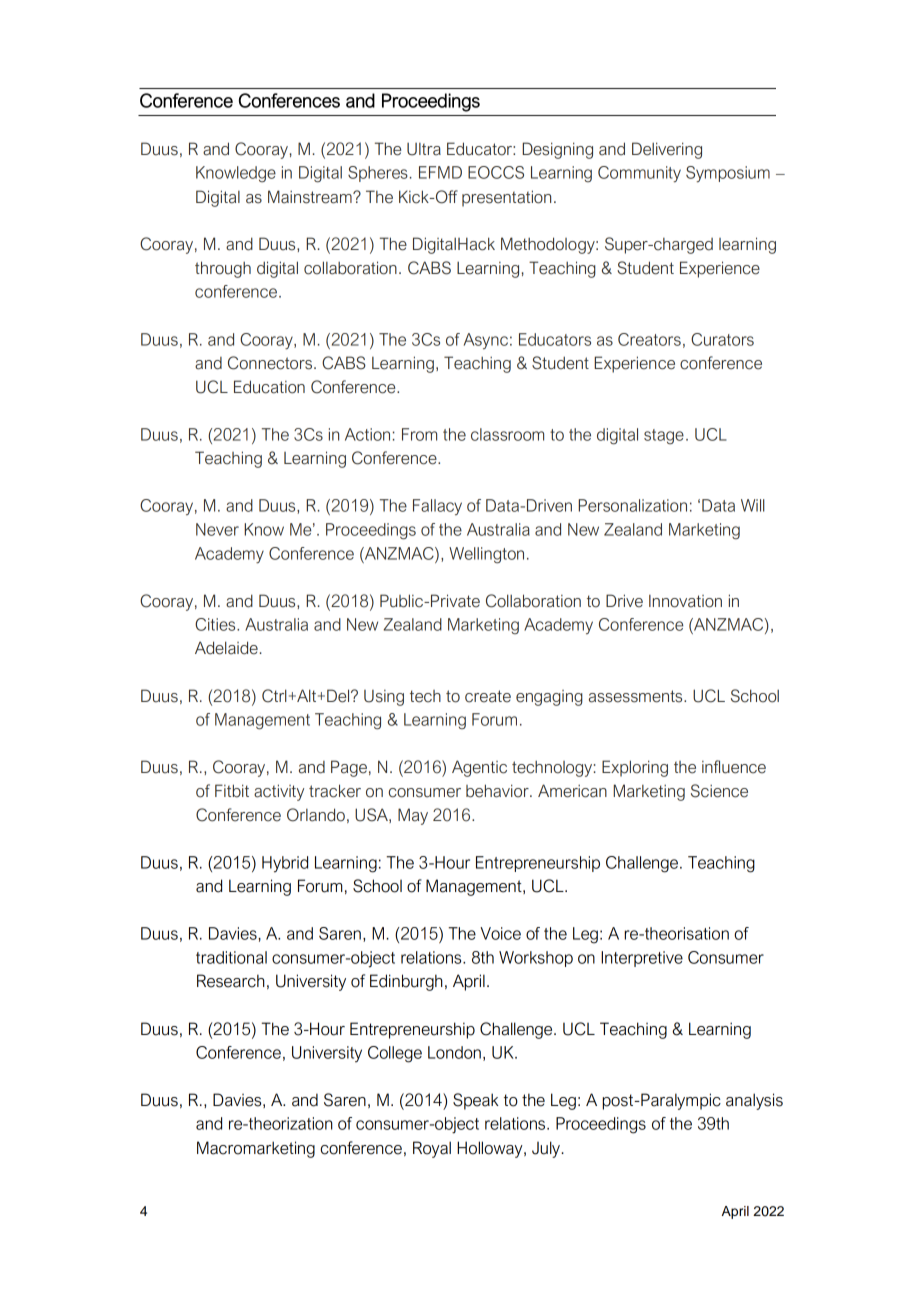  I want to click on Adelaide, so click(226, 648).
